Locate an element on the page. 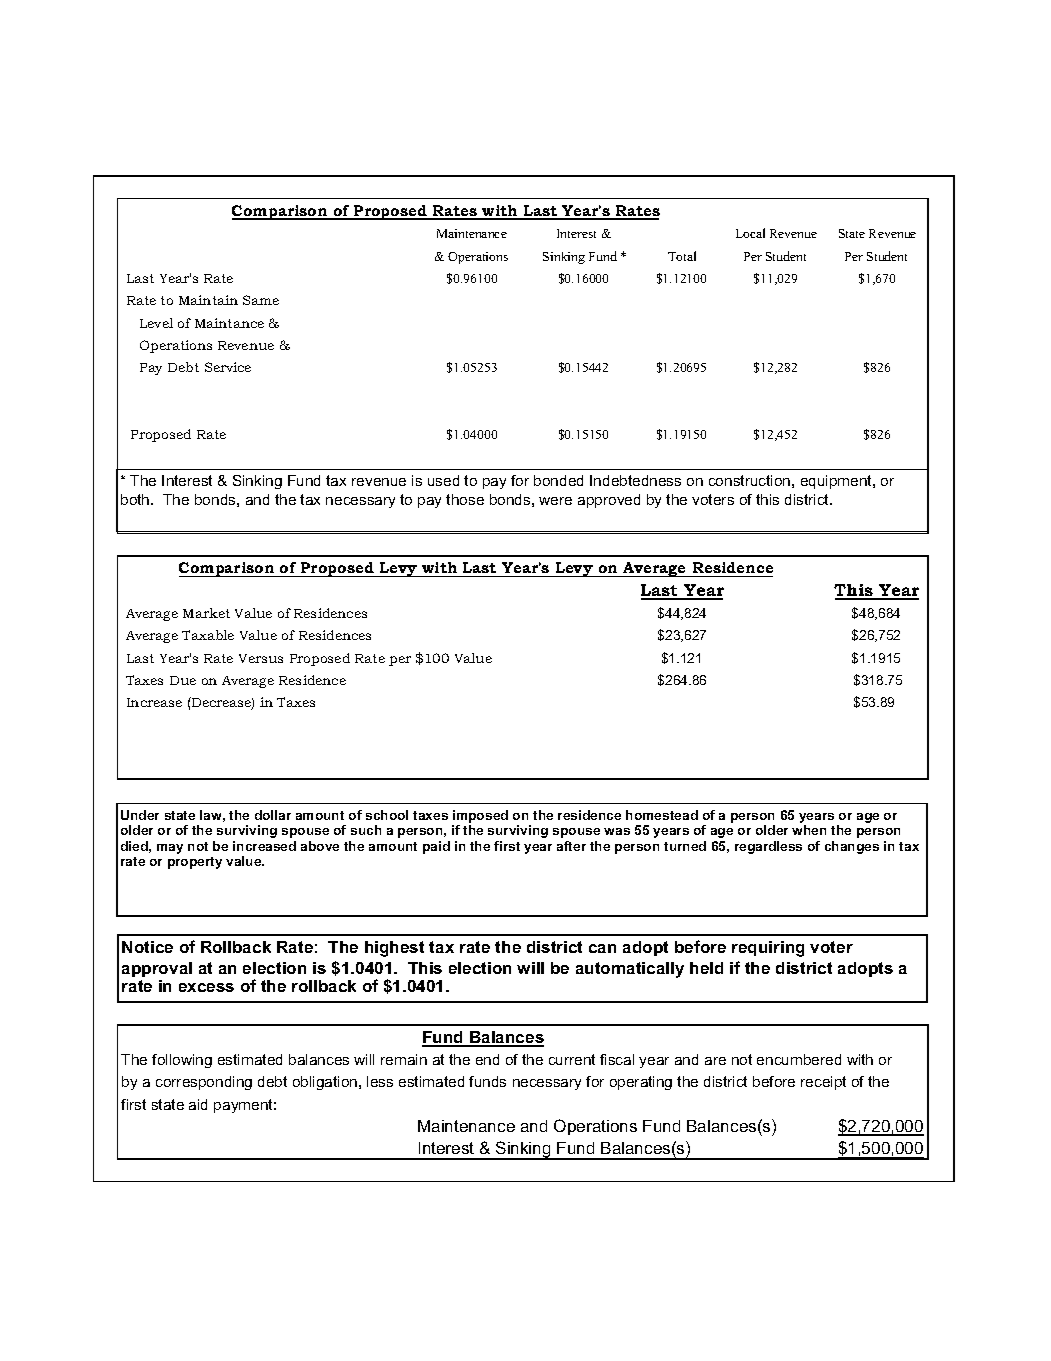  imposed is located at coordinates (480, 816).
